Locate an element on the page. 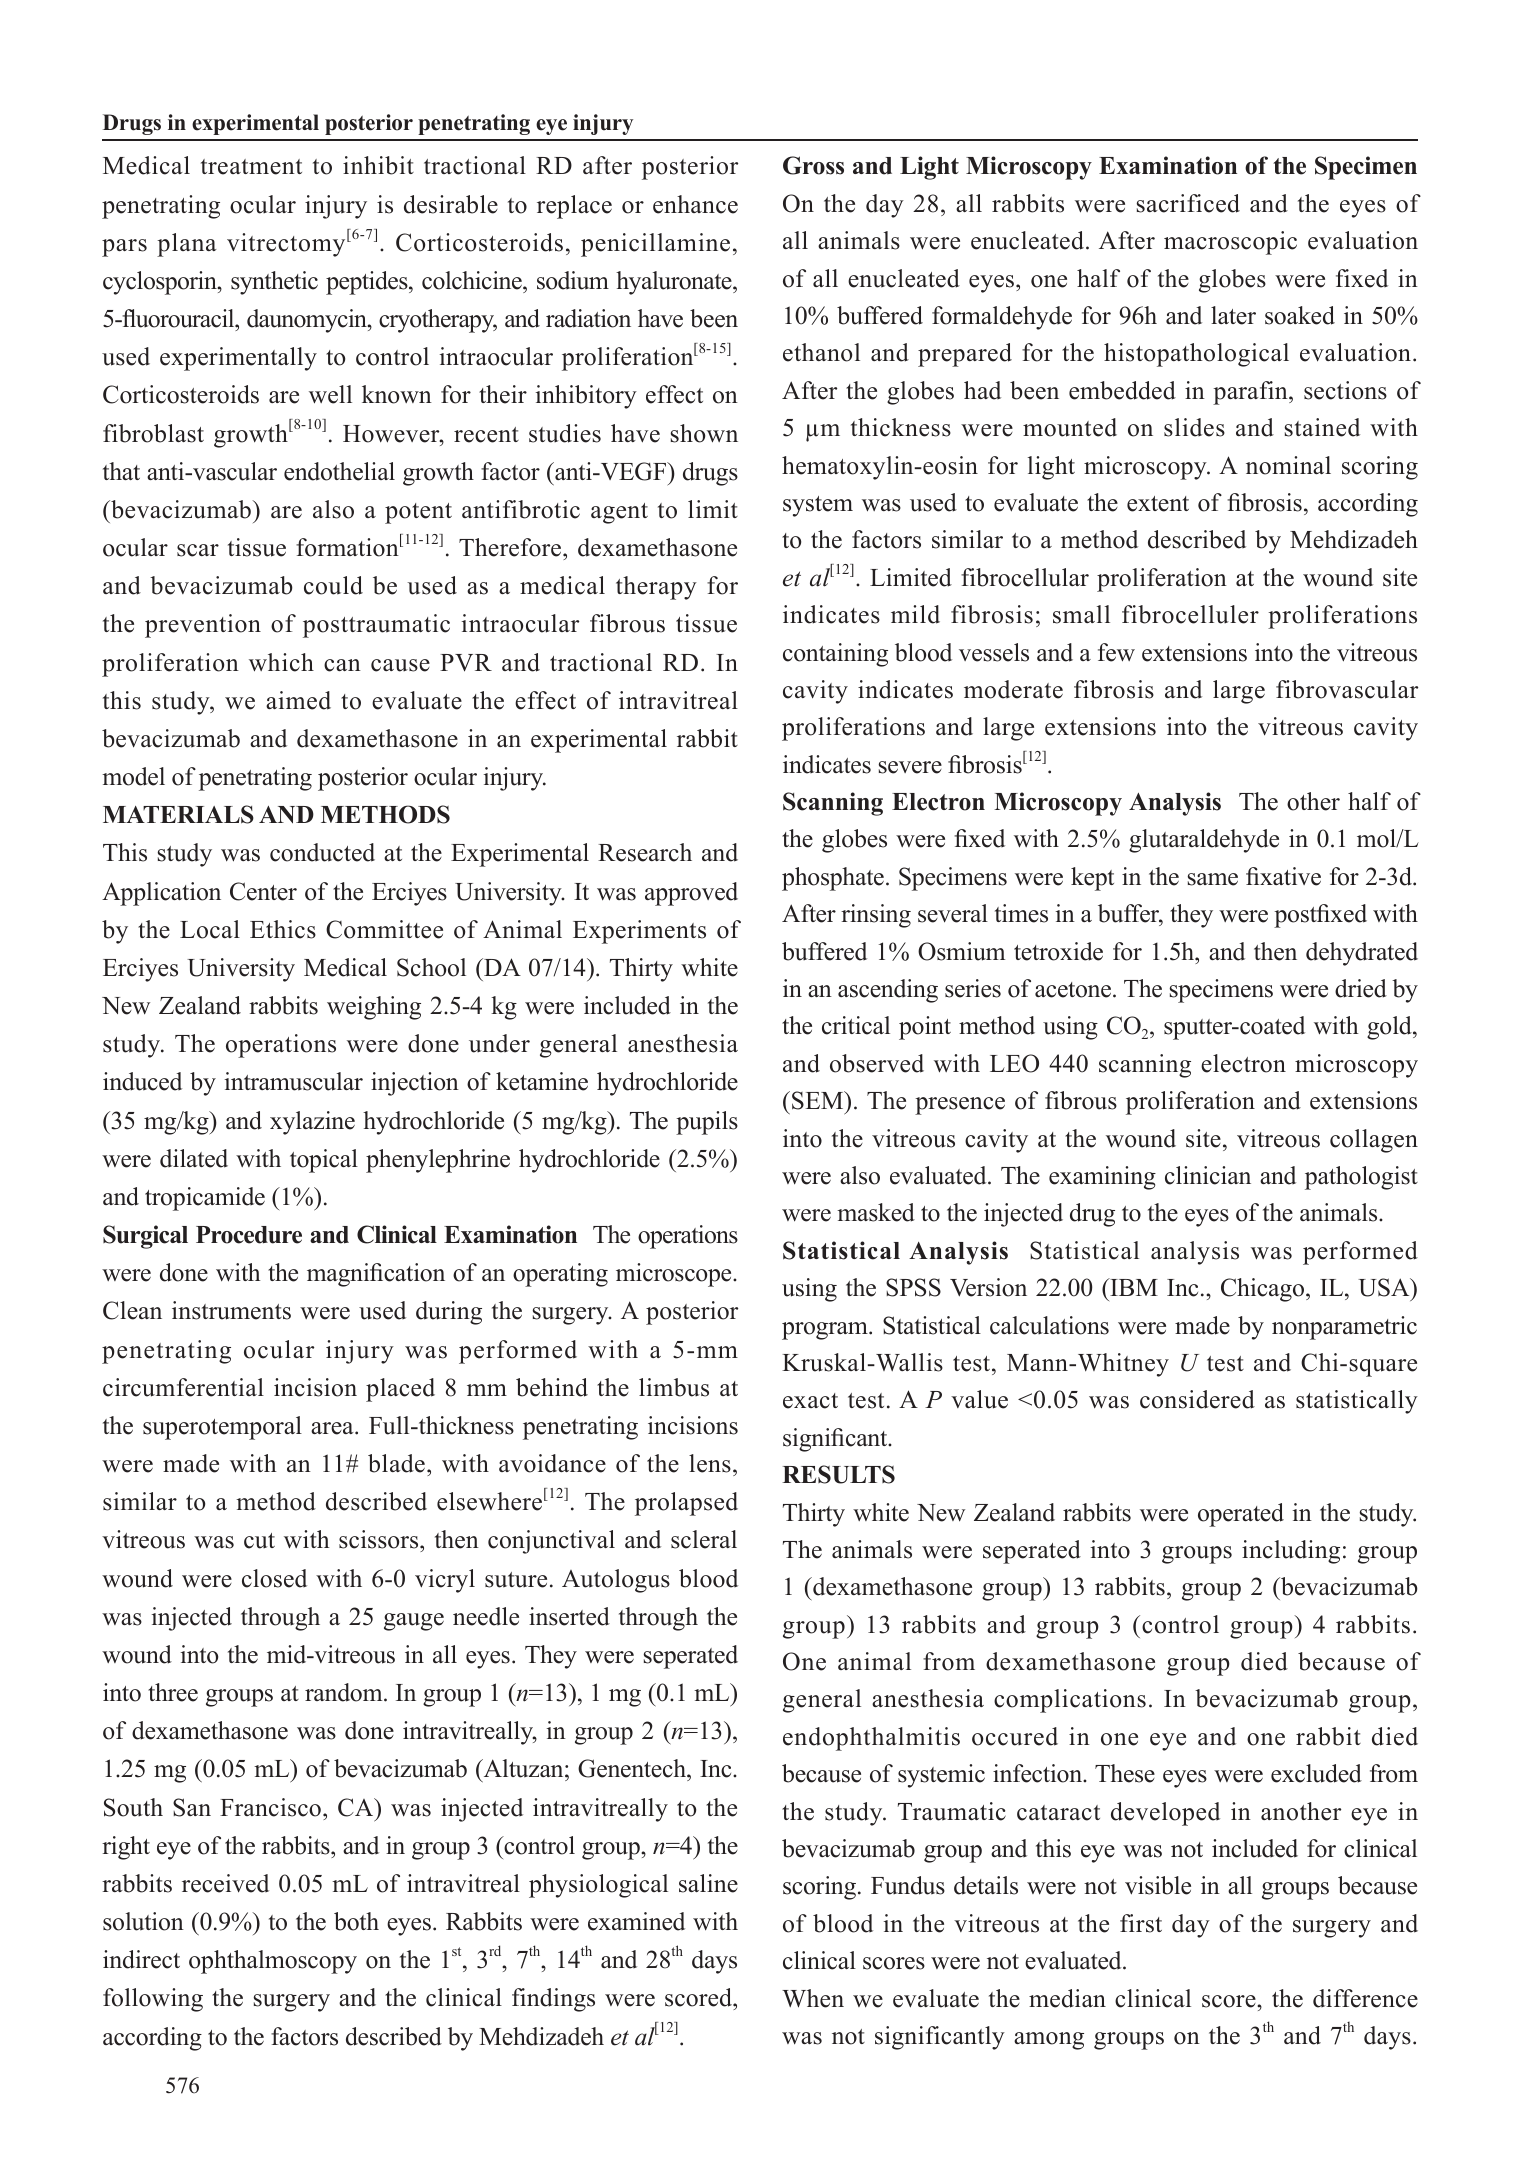 The width and height of the document is (1535, 2171). few is located at coordinates (1116, 652).
